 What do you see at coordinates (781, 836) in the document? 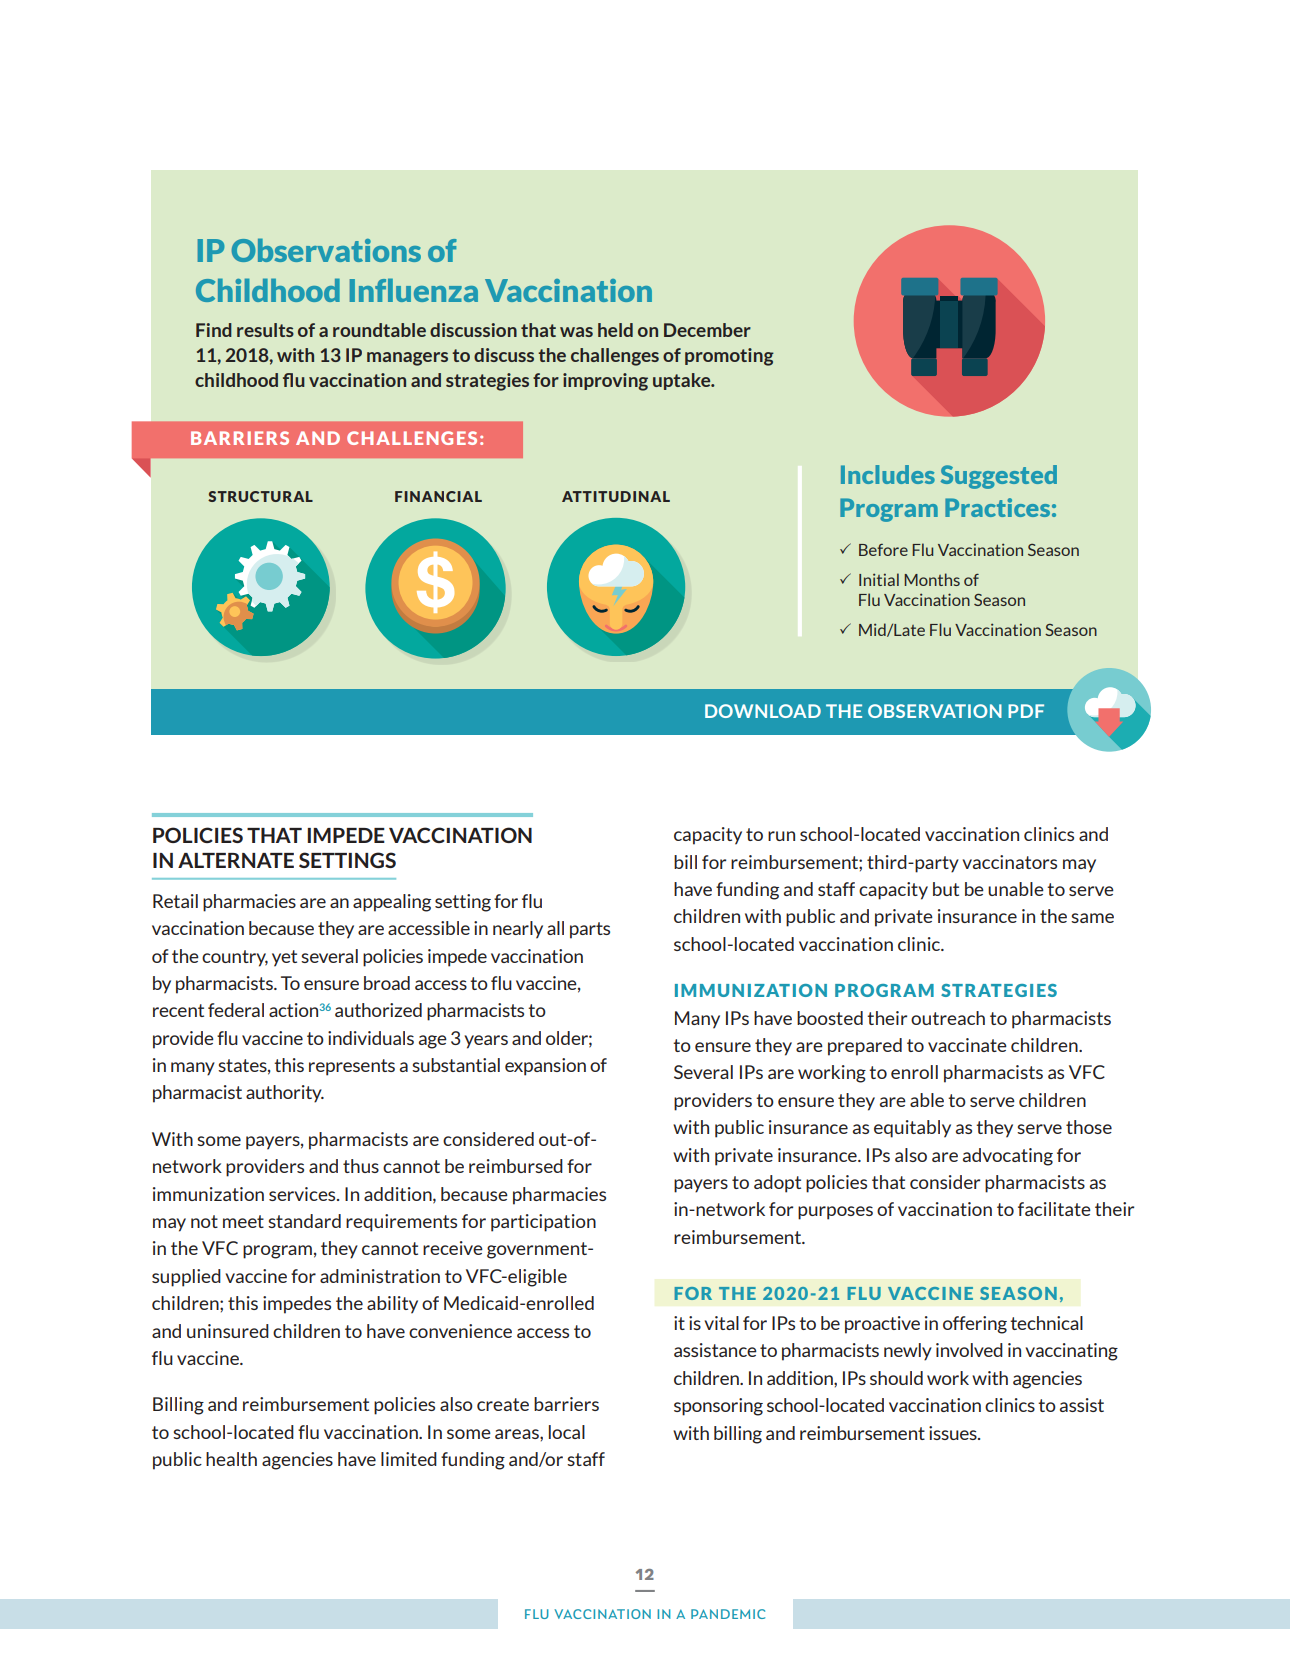
I see `run` at bounding box center [781, 836].
